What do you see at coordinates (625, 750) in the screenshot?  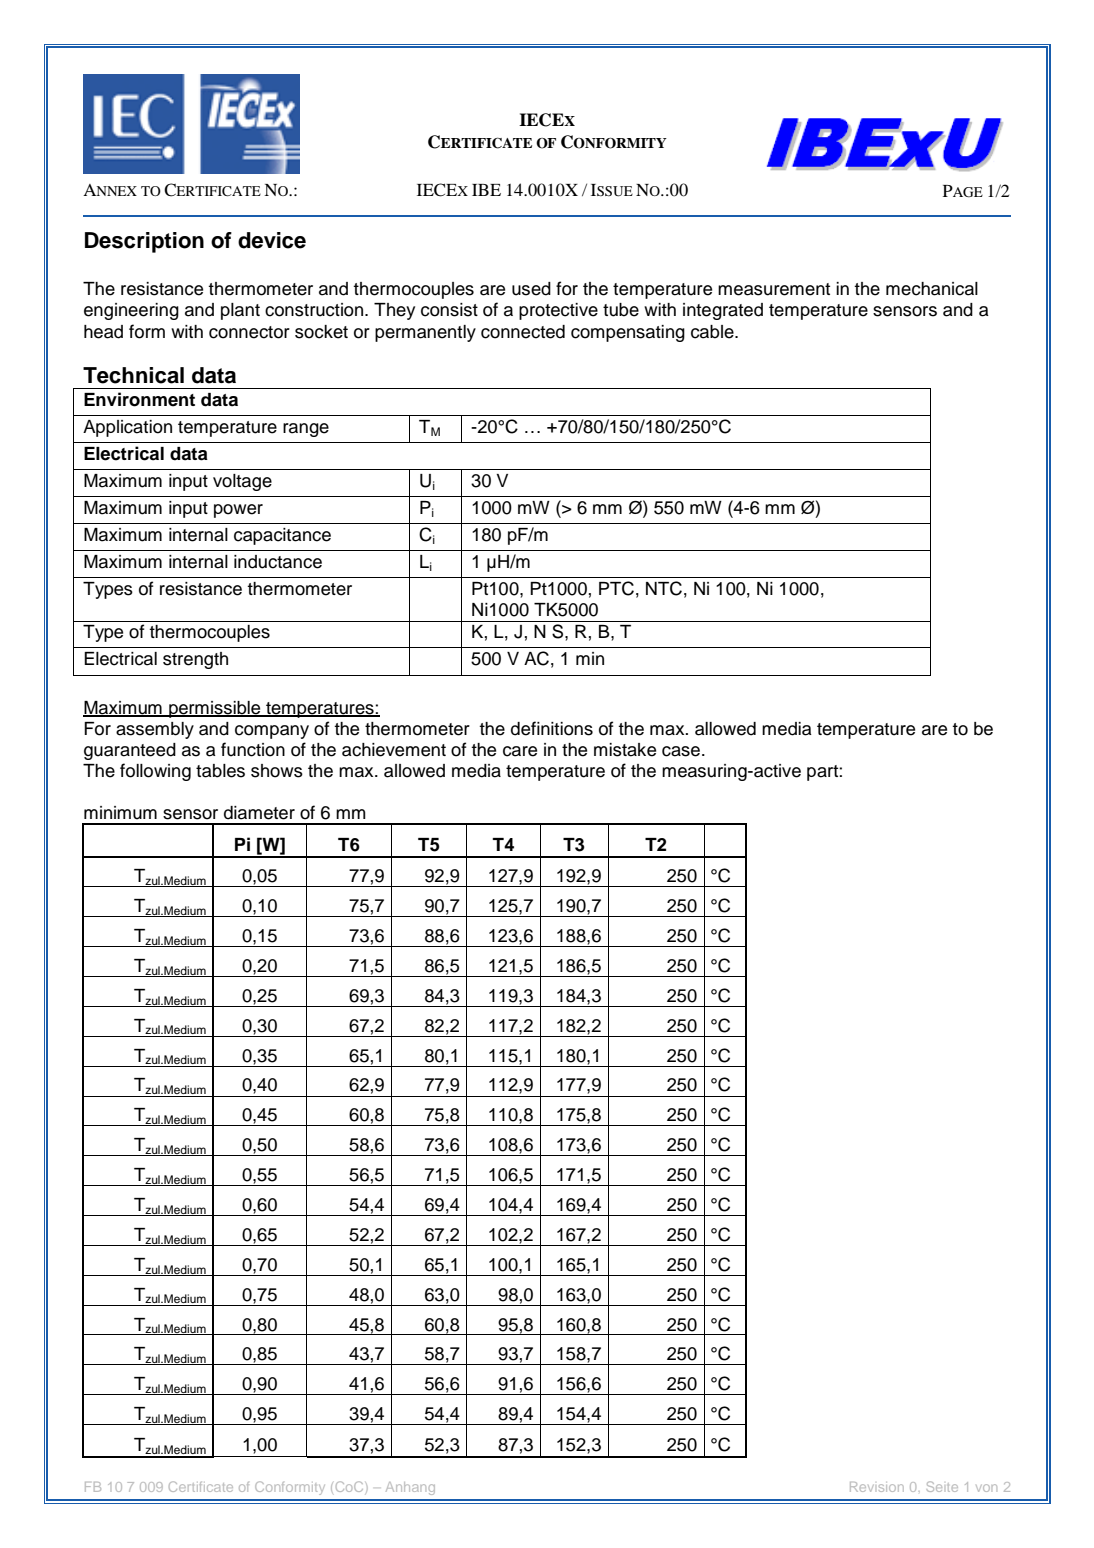 I see `mistake` at bounding box center [625, 750].
